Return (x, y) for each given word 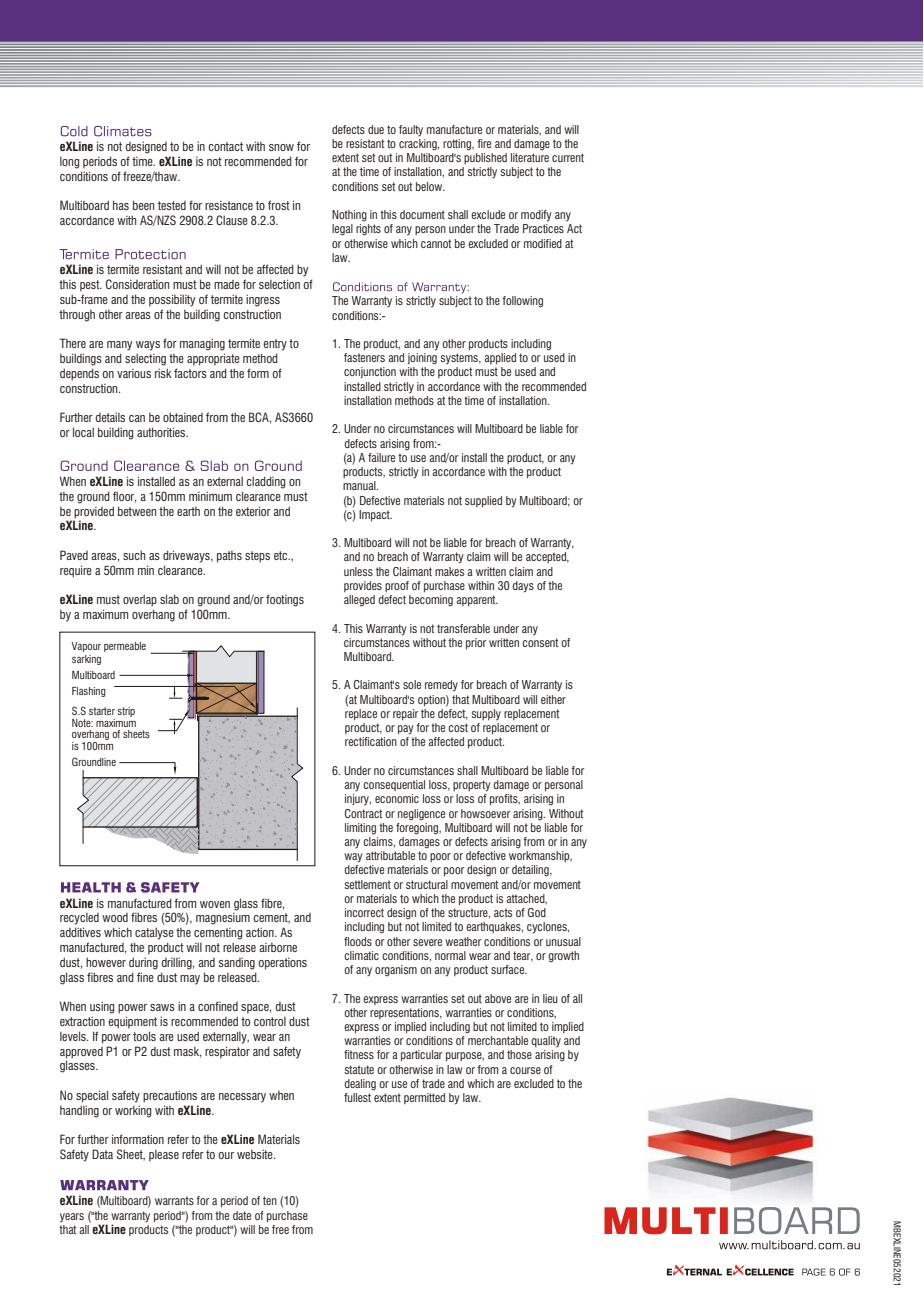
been (143, 205)
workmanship (540, 856)
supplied (483, 502)
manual (360, 485)
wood (115, 917)
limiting (360, 829)
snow (281, 147)
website (256, 1154)
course (525, 1070)
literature (530, 157)
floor (124, 497)
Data (102, 1154)
